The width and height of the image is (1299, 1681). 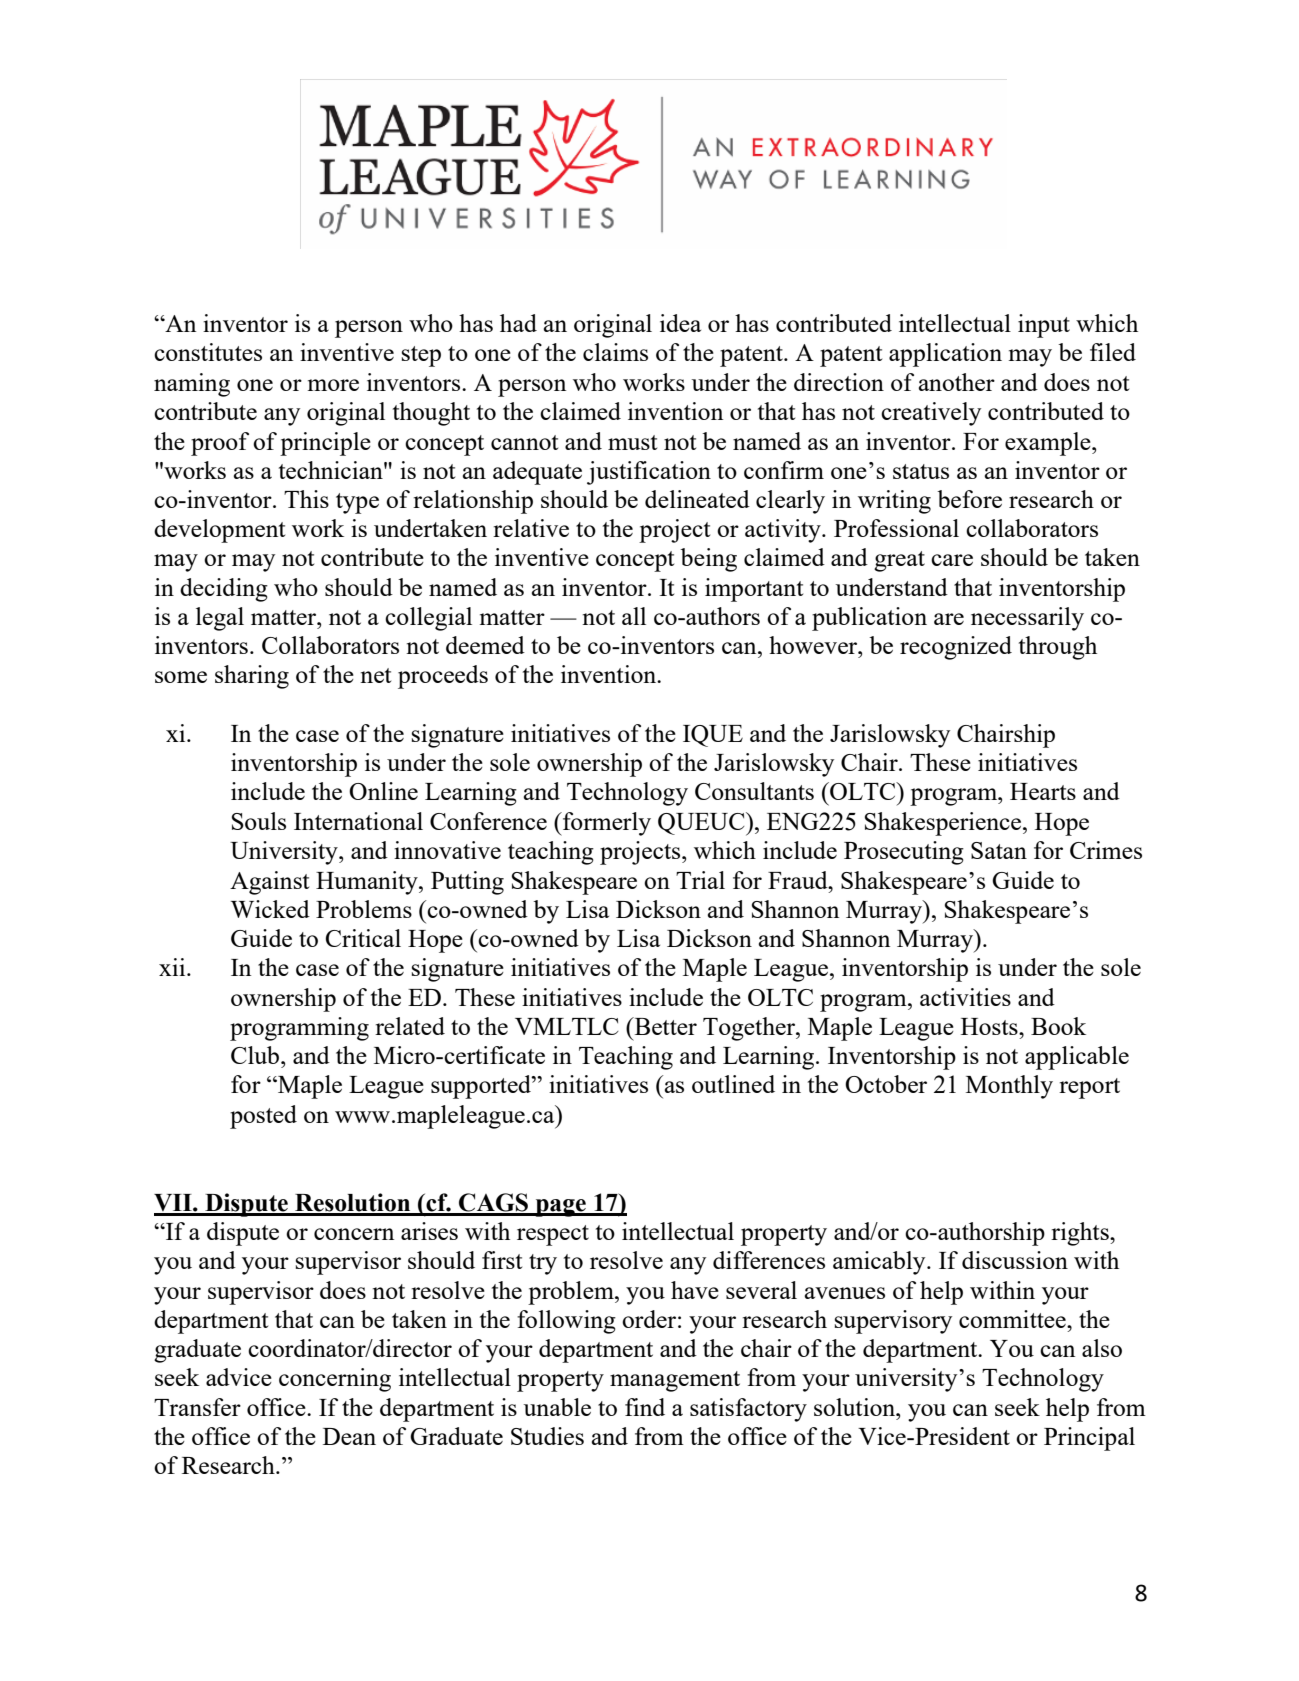 What do you see at coordinates (945, 355) in the image?
I see `application` at bounding box center [945, 355].
